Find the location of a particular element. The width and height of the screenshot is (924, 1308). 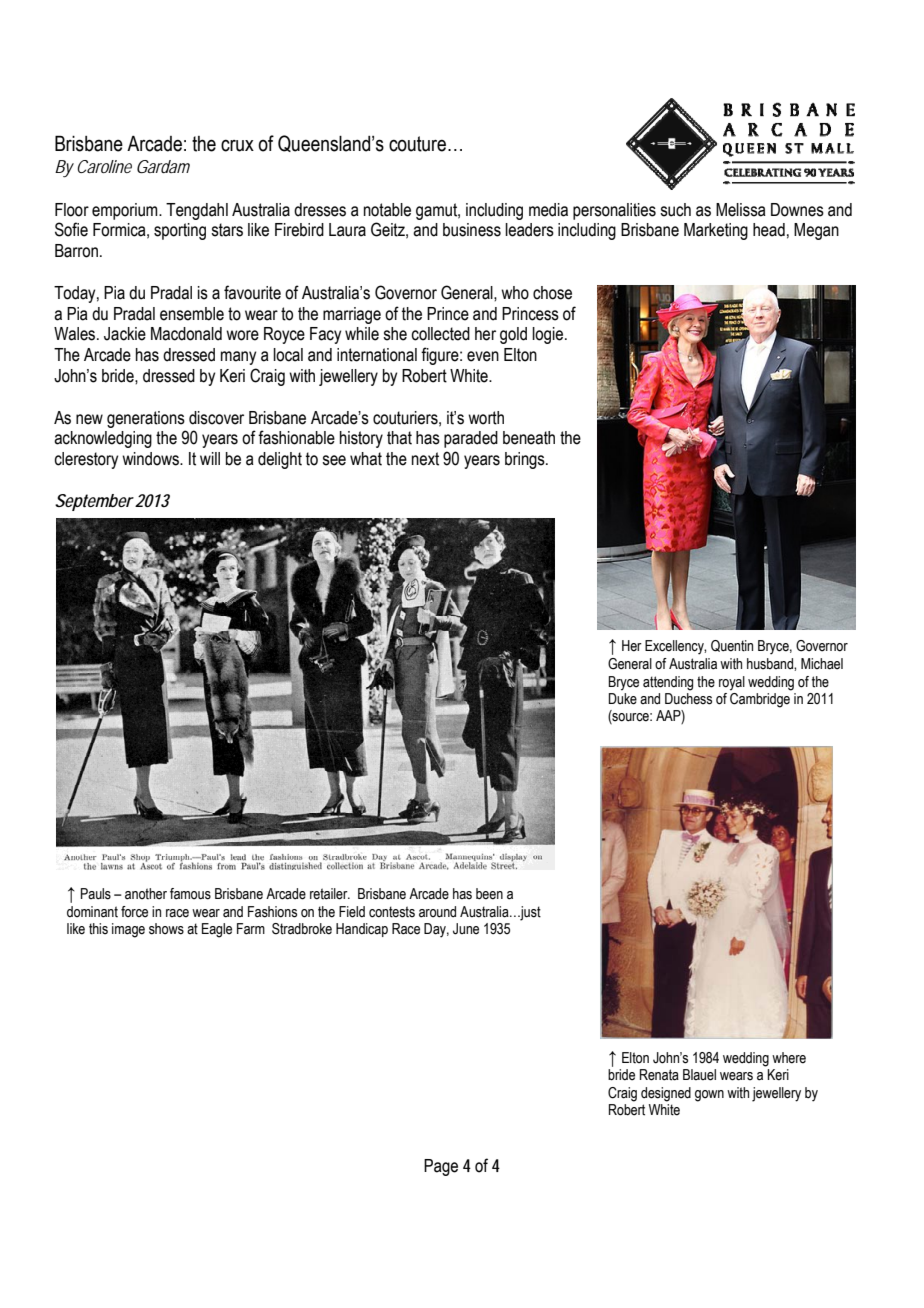

Cambridge is located at coordinates (761, 699).
